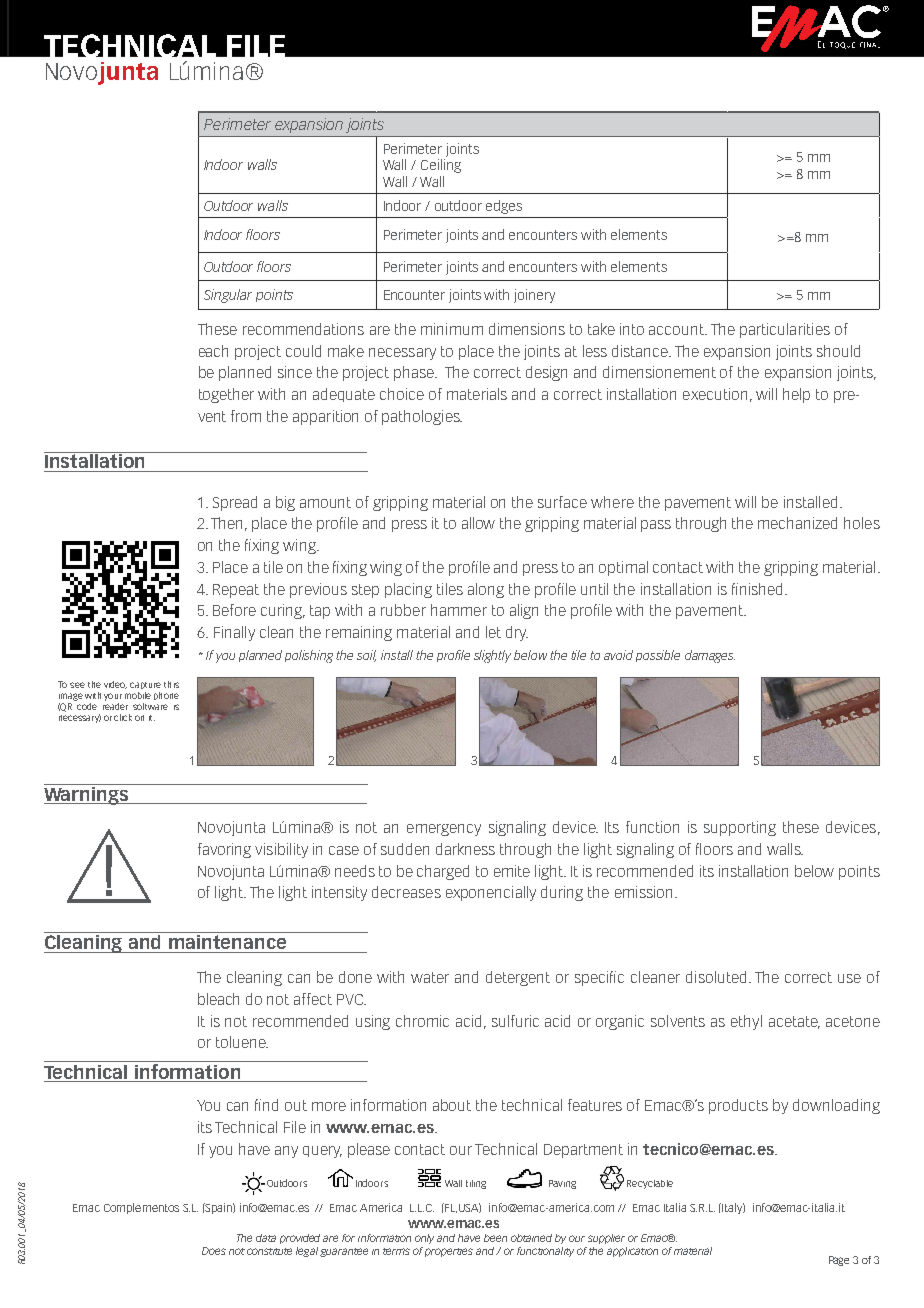  I want to click on Does, so click(214, 1251).
